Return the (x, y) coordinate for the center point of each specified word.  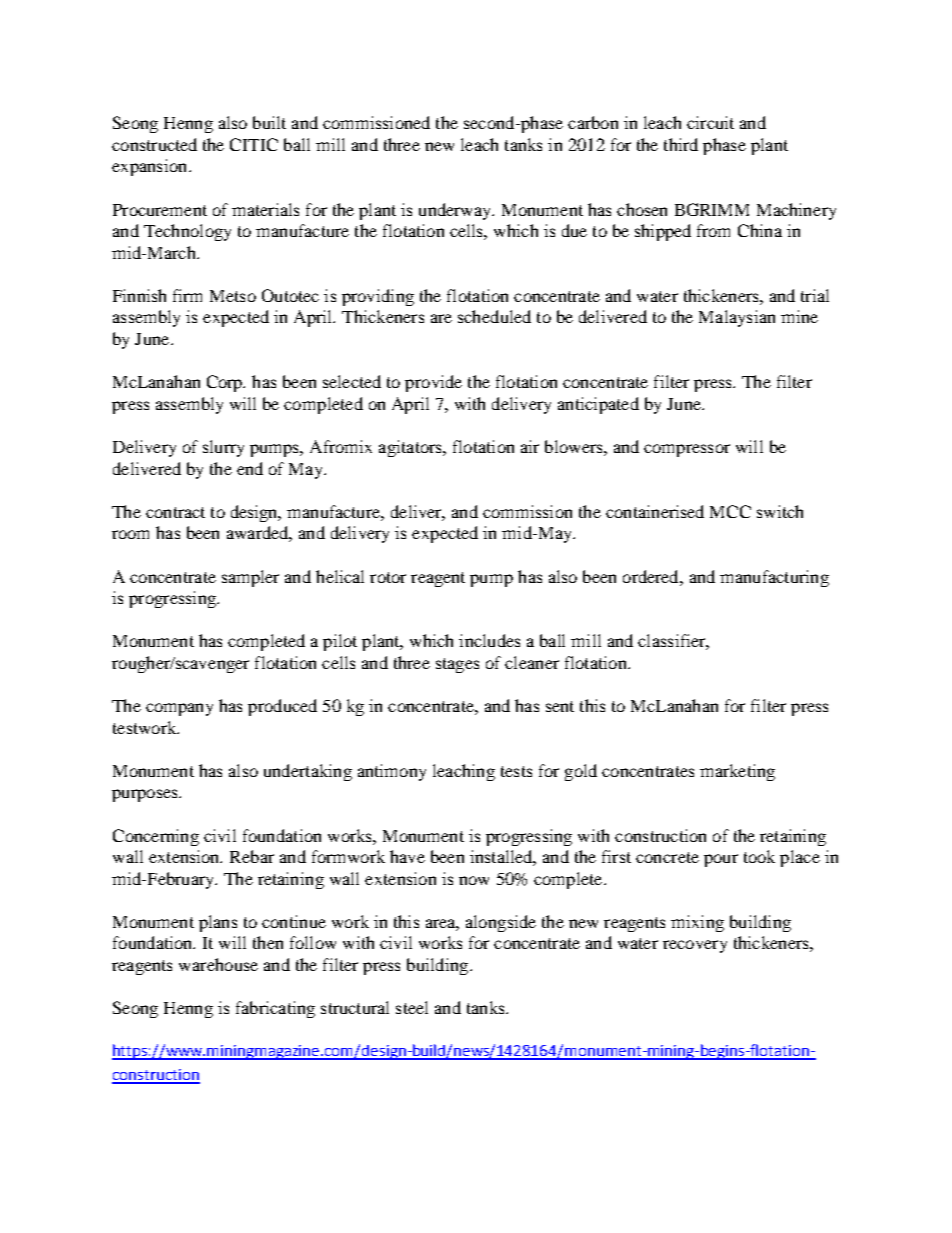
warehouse (218, 964)
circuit (710, 122)
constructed (154, 144)
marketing (737, 772)
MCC (730, 511)
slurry (223, 448)
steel (412, 1007)
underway (456, 211)
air (530, 446)
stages (457, 665)
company (179, 709)
